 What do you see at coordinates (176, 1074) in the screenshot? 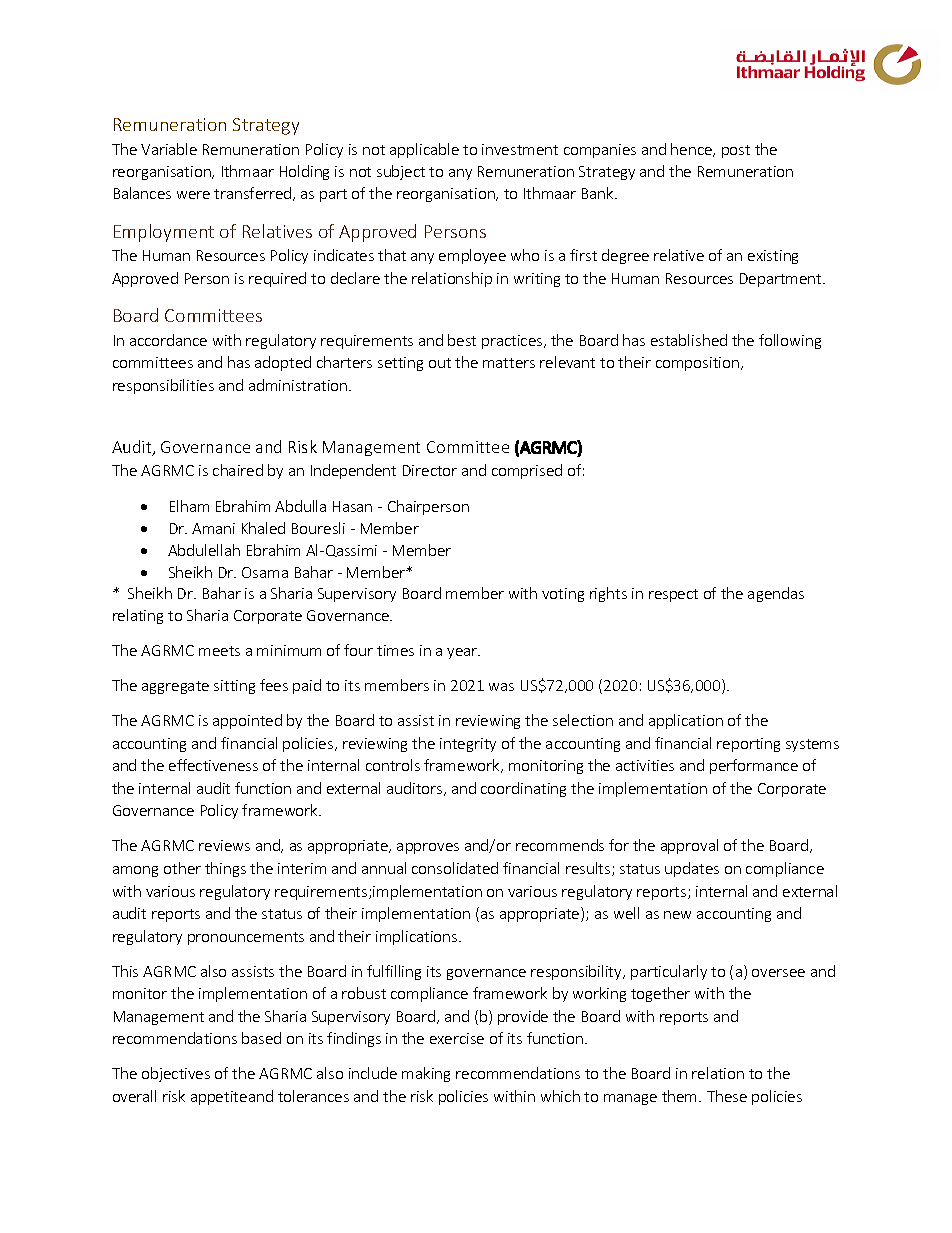
I see `objectives` at bounding box center [176, 1074].
